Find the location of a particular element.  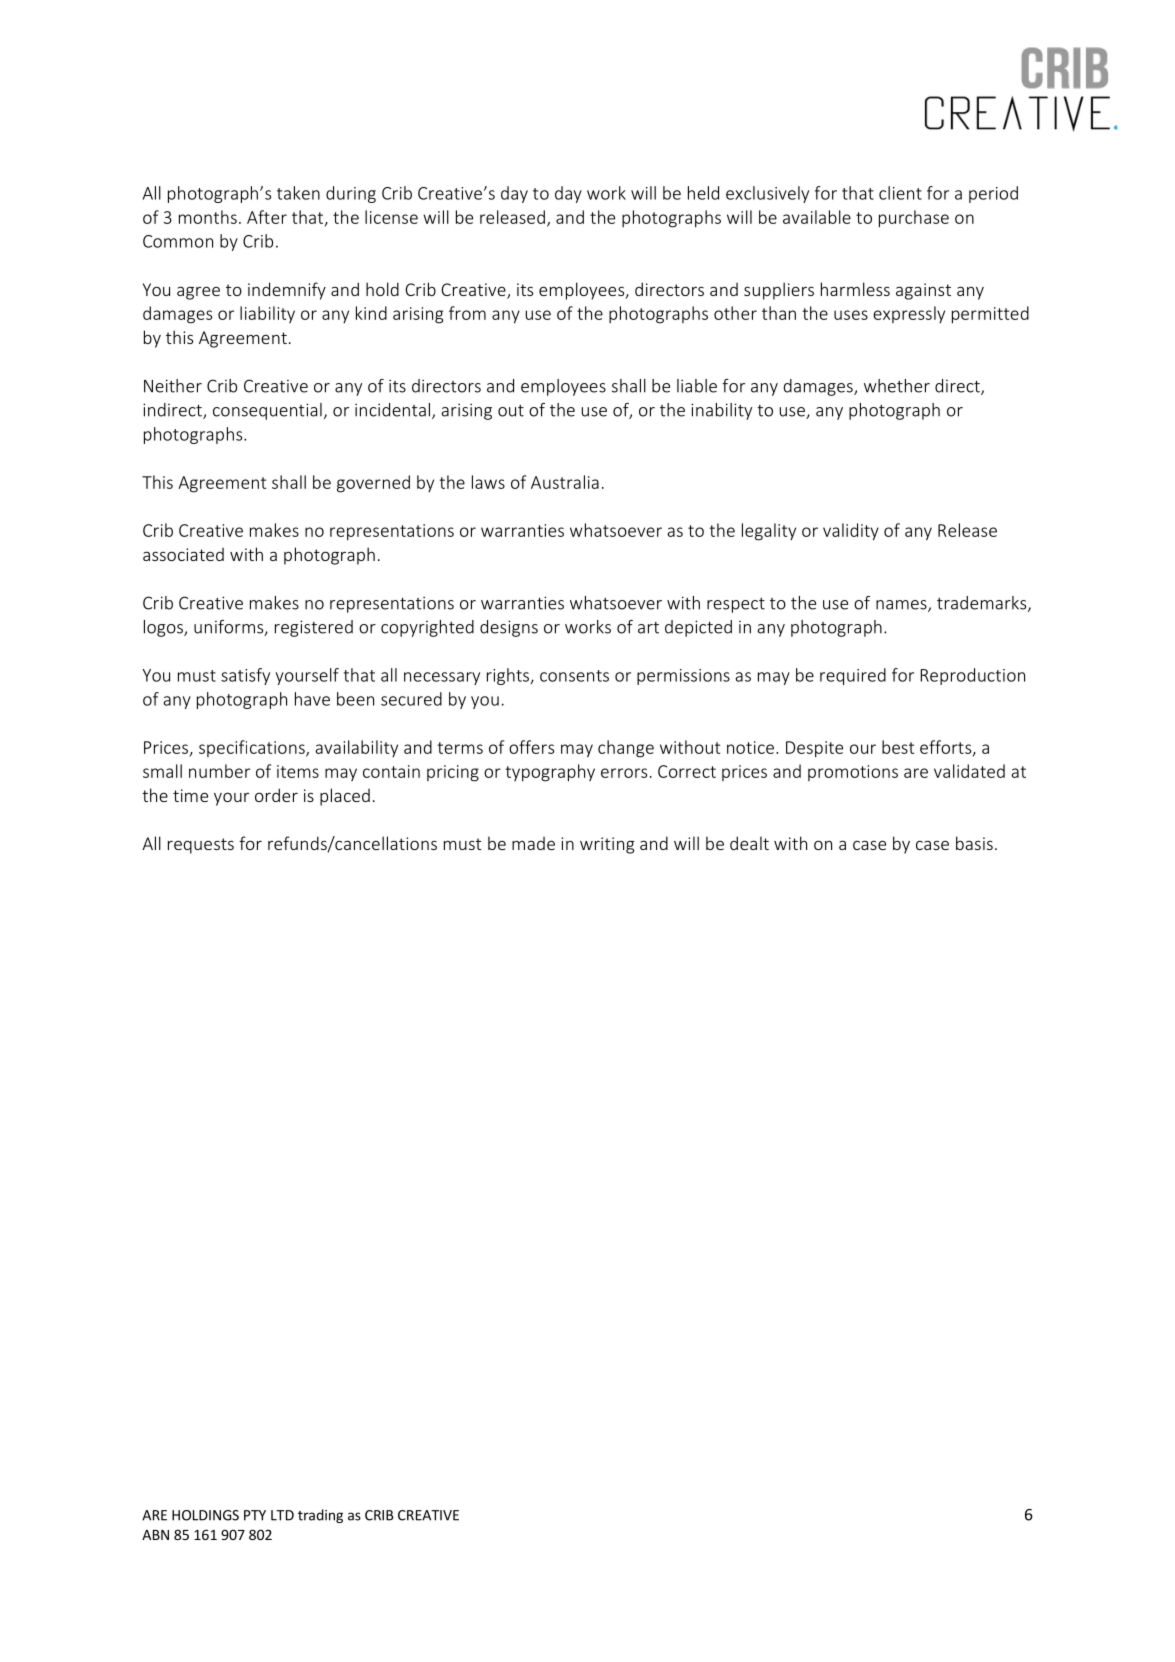

After is located at coordinates (267, 217).
